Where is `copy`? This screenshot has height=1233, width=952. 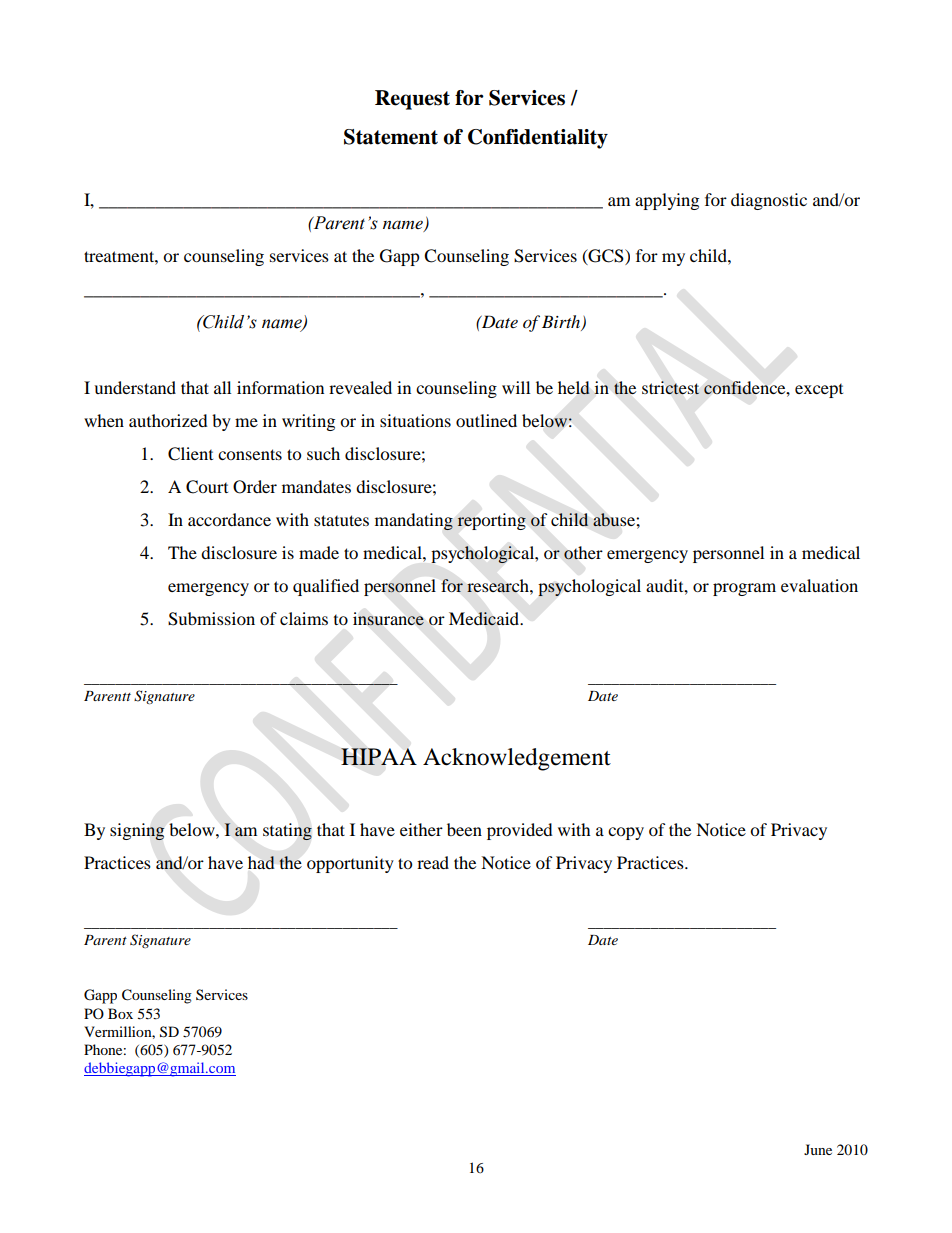 copy is located at coordinates (626, 833).
